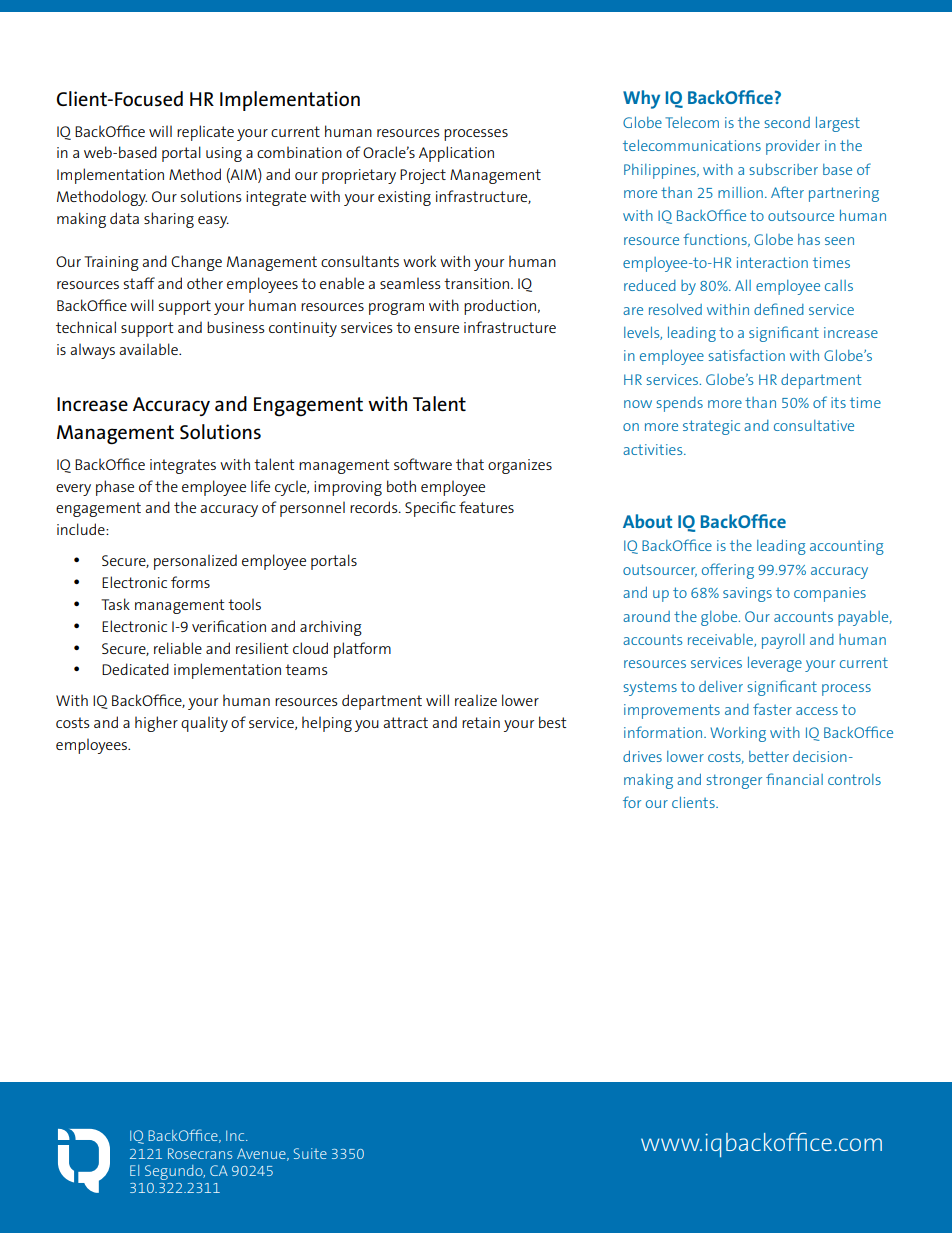 This document has height=1233, width=952. I want to click on Application, so click(456, 154).
